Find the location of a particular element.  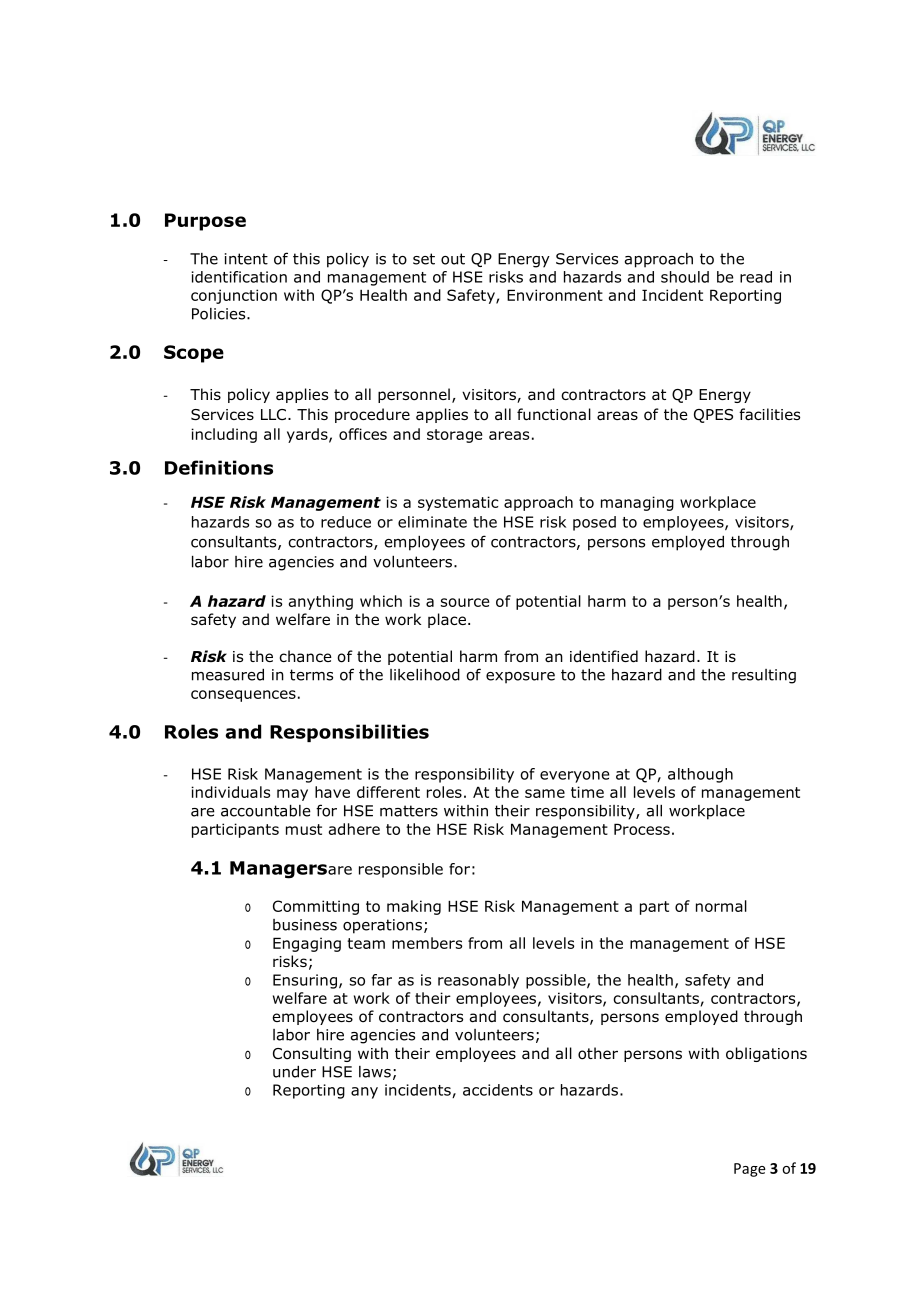

managing is located at coordinates (637, 503).
